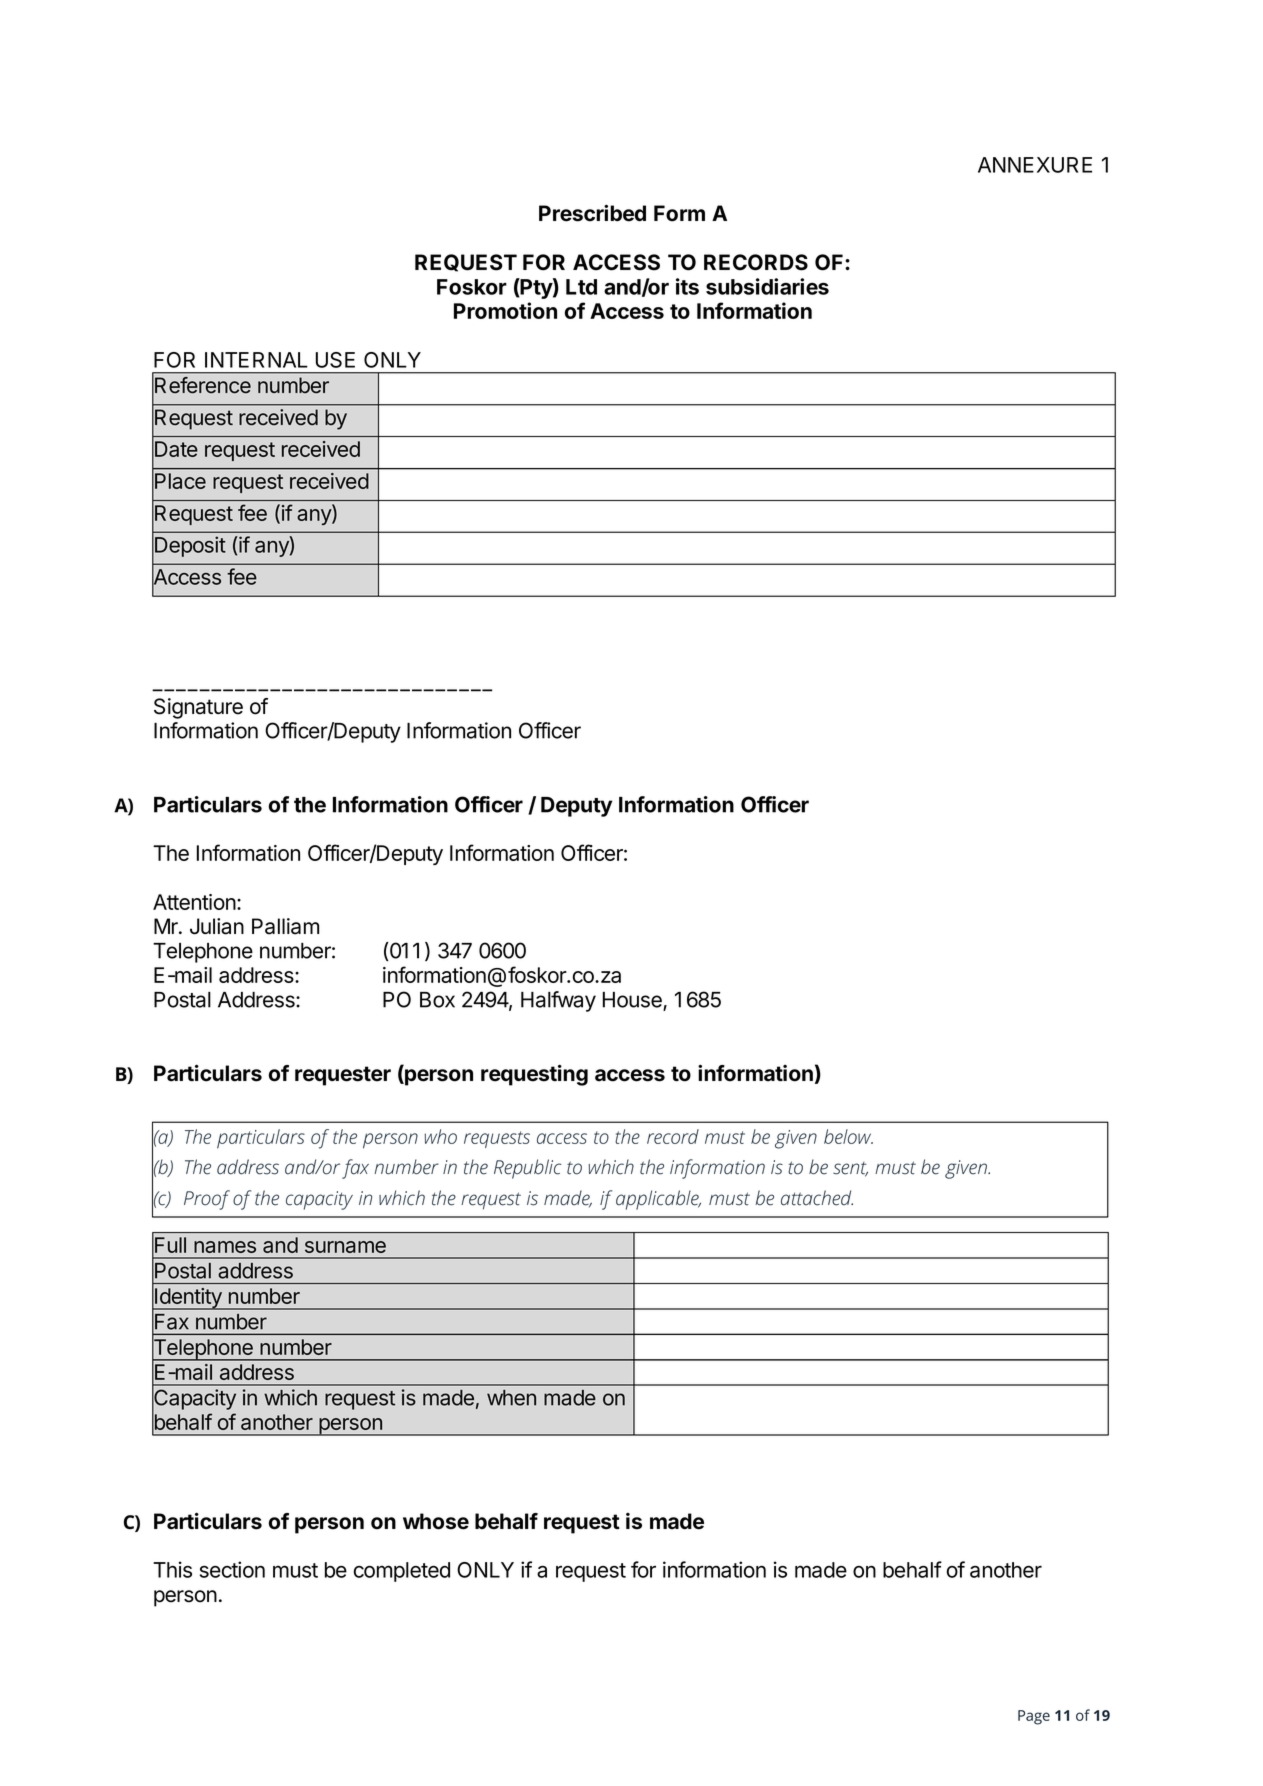  Describe the element at coordinates (217, 926) in the screenshot. I see `Julian` at that location.
